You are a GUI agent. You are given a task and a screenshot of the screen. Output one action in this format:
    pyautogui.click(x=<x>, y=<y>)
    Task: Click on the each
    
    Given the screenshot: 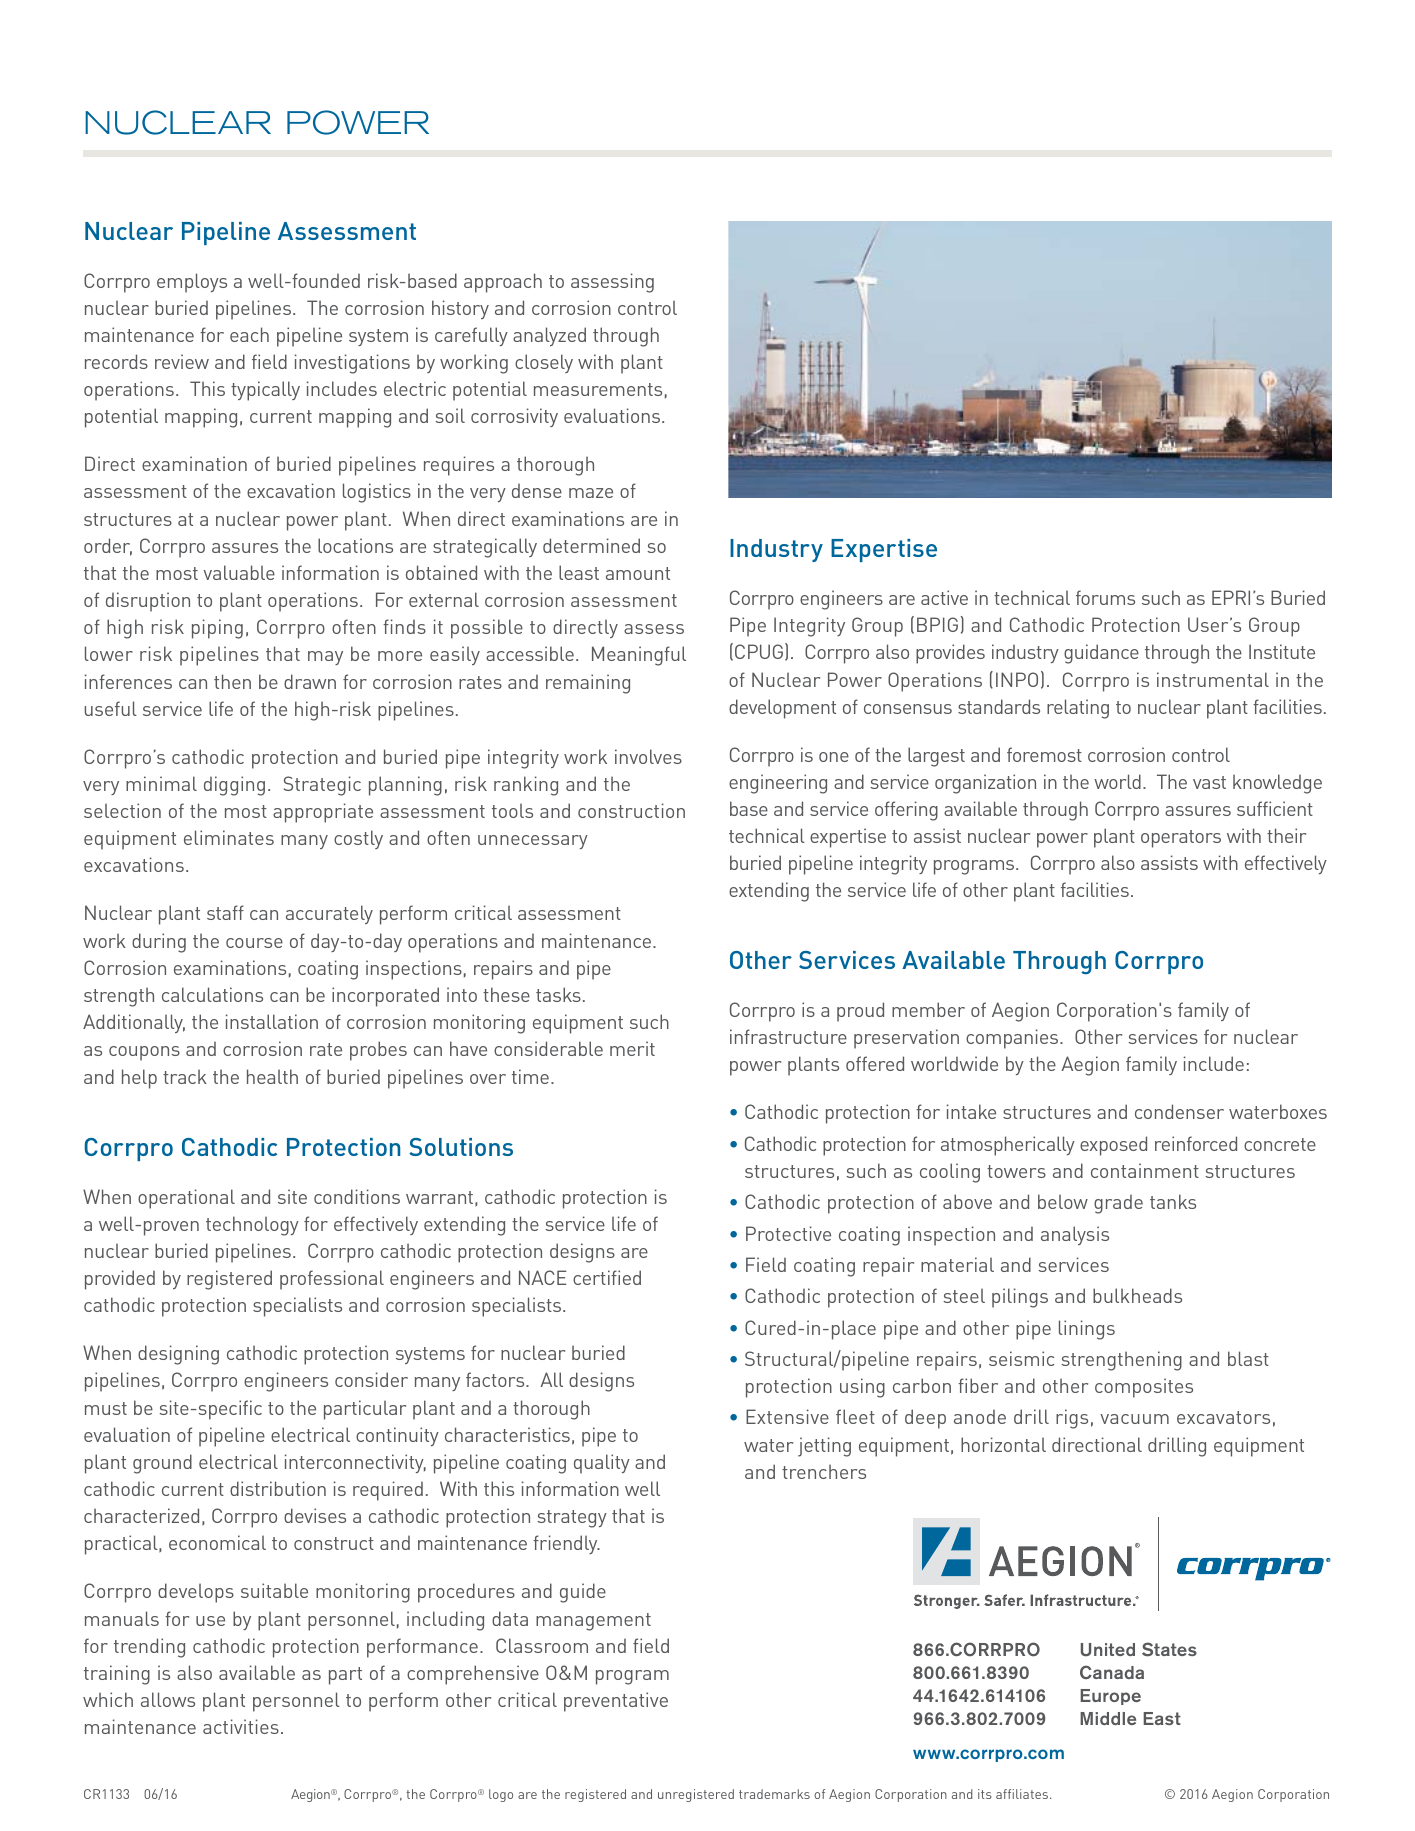 What is the action you would take?
    pyautogui.click(x=249, y=334)
